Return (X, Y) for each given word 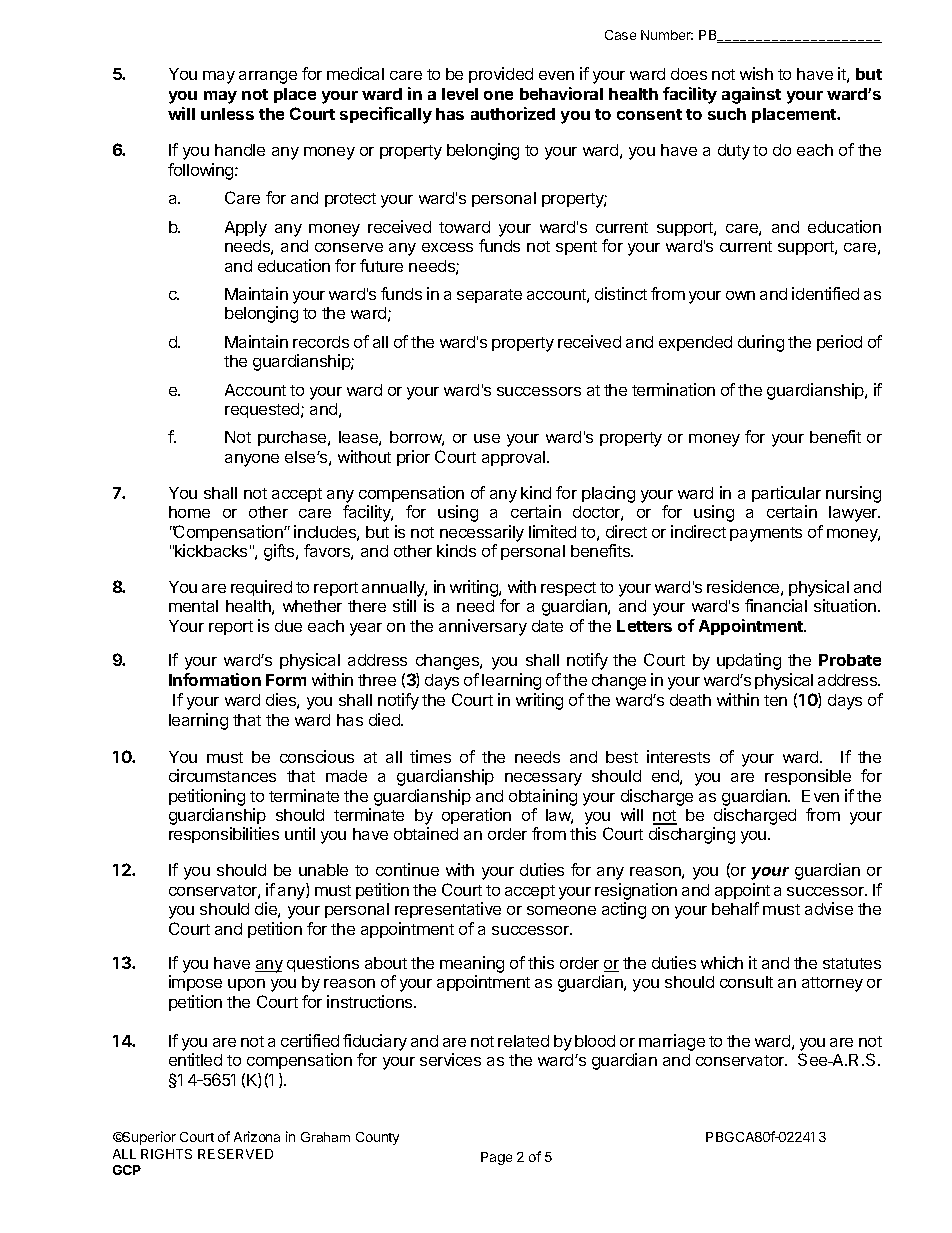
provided (501, 75)
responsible (808, 777)
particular (786, 494)
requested (263, 410)
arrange (268, 77)
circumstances (222, 775)
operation (476, 816)
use (487, 438)
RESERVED (235, 1154)
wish (756, 73)
